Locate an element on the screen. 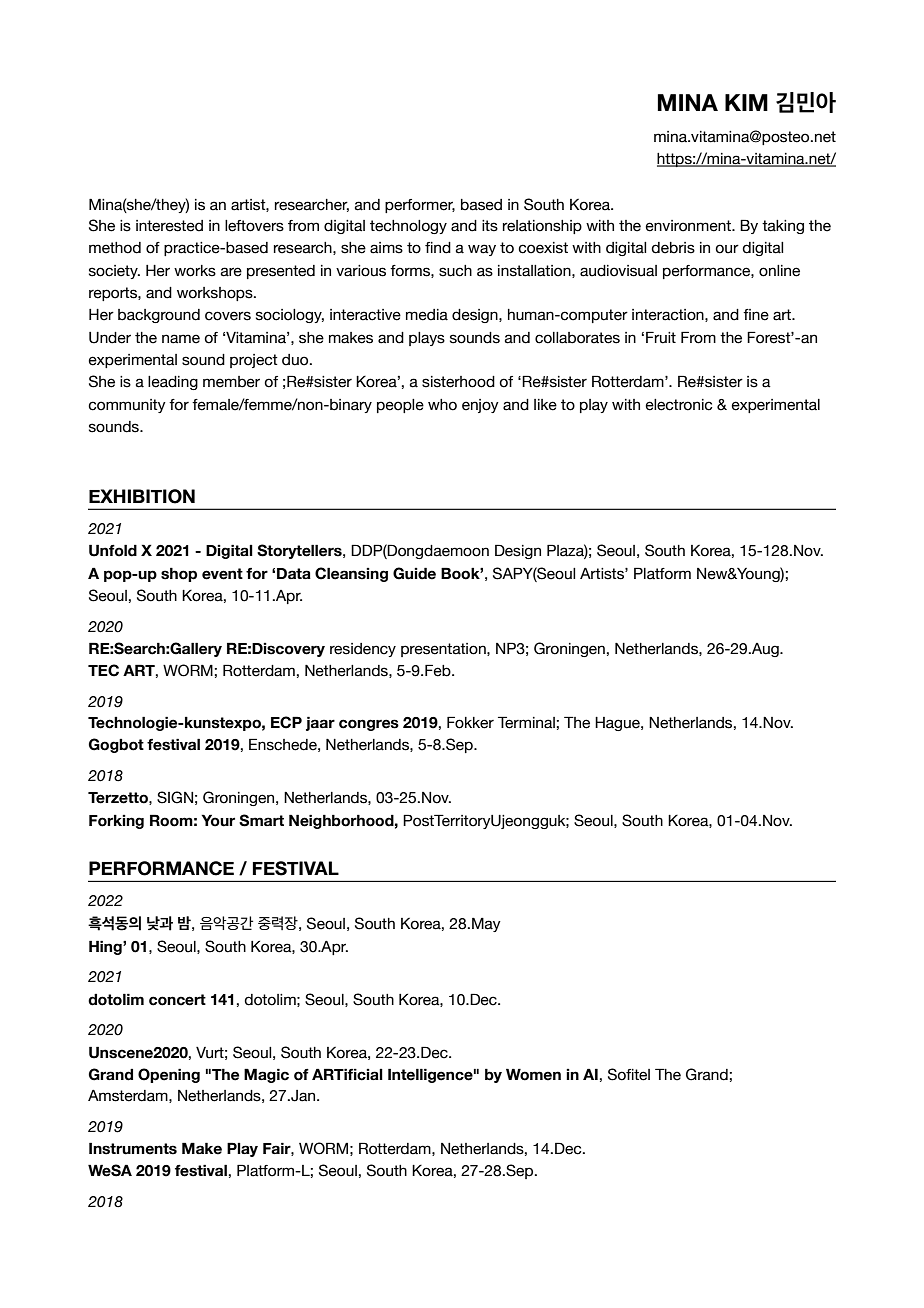 The height and width of the screenshot is (1308, 924). technology is located at coordinates (408, 227).
